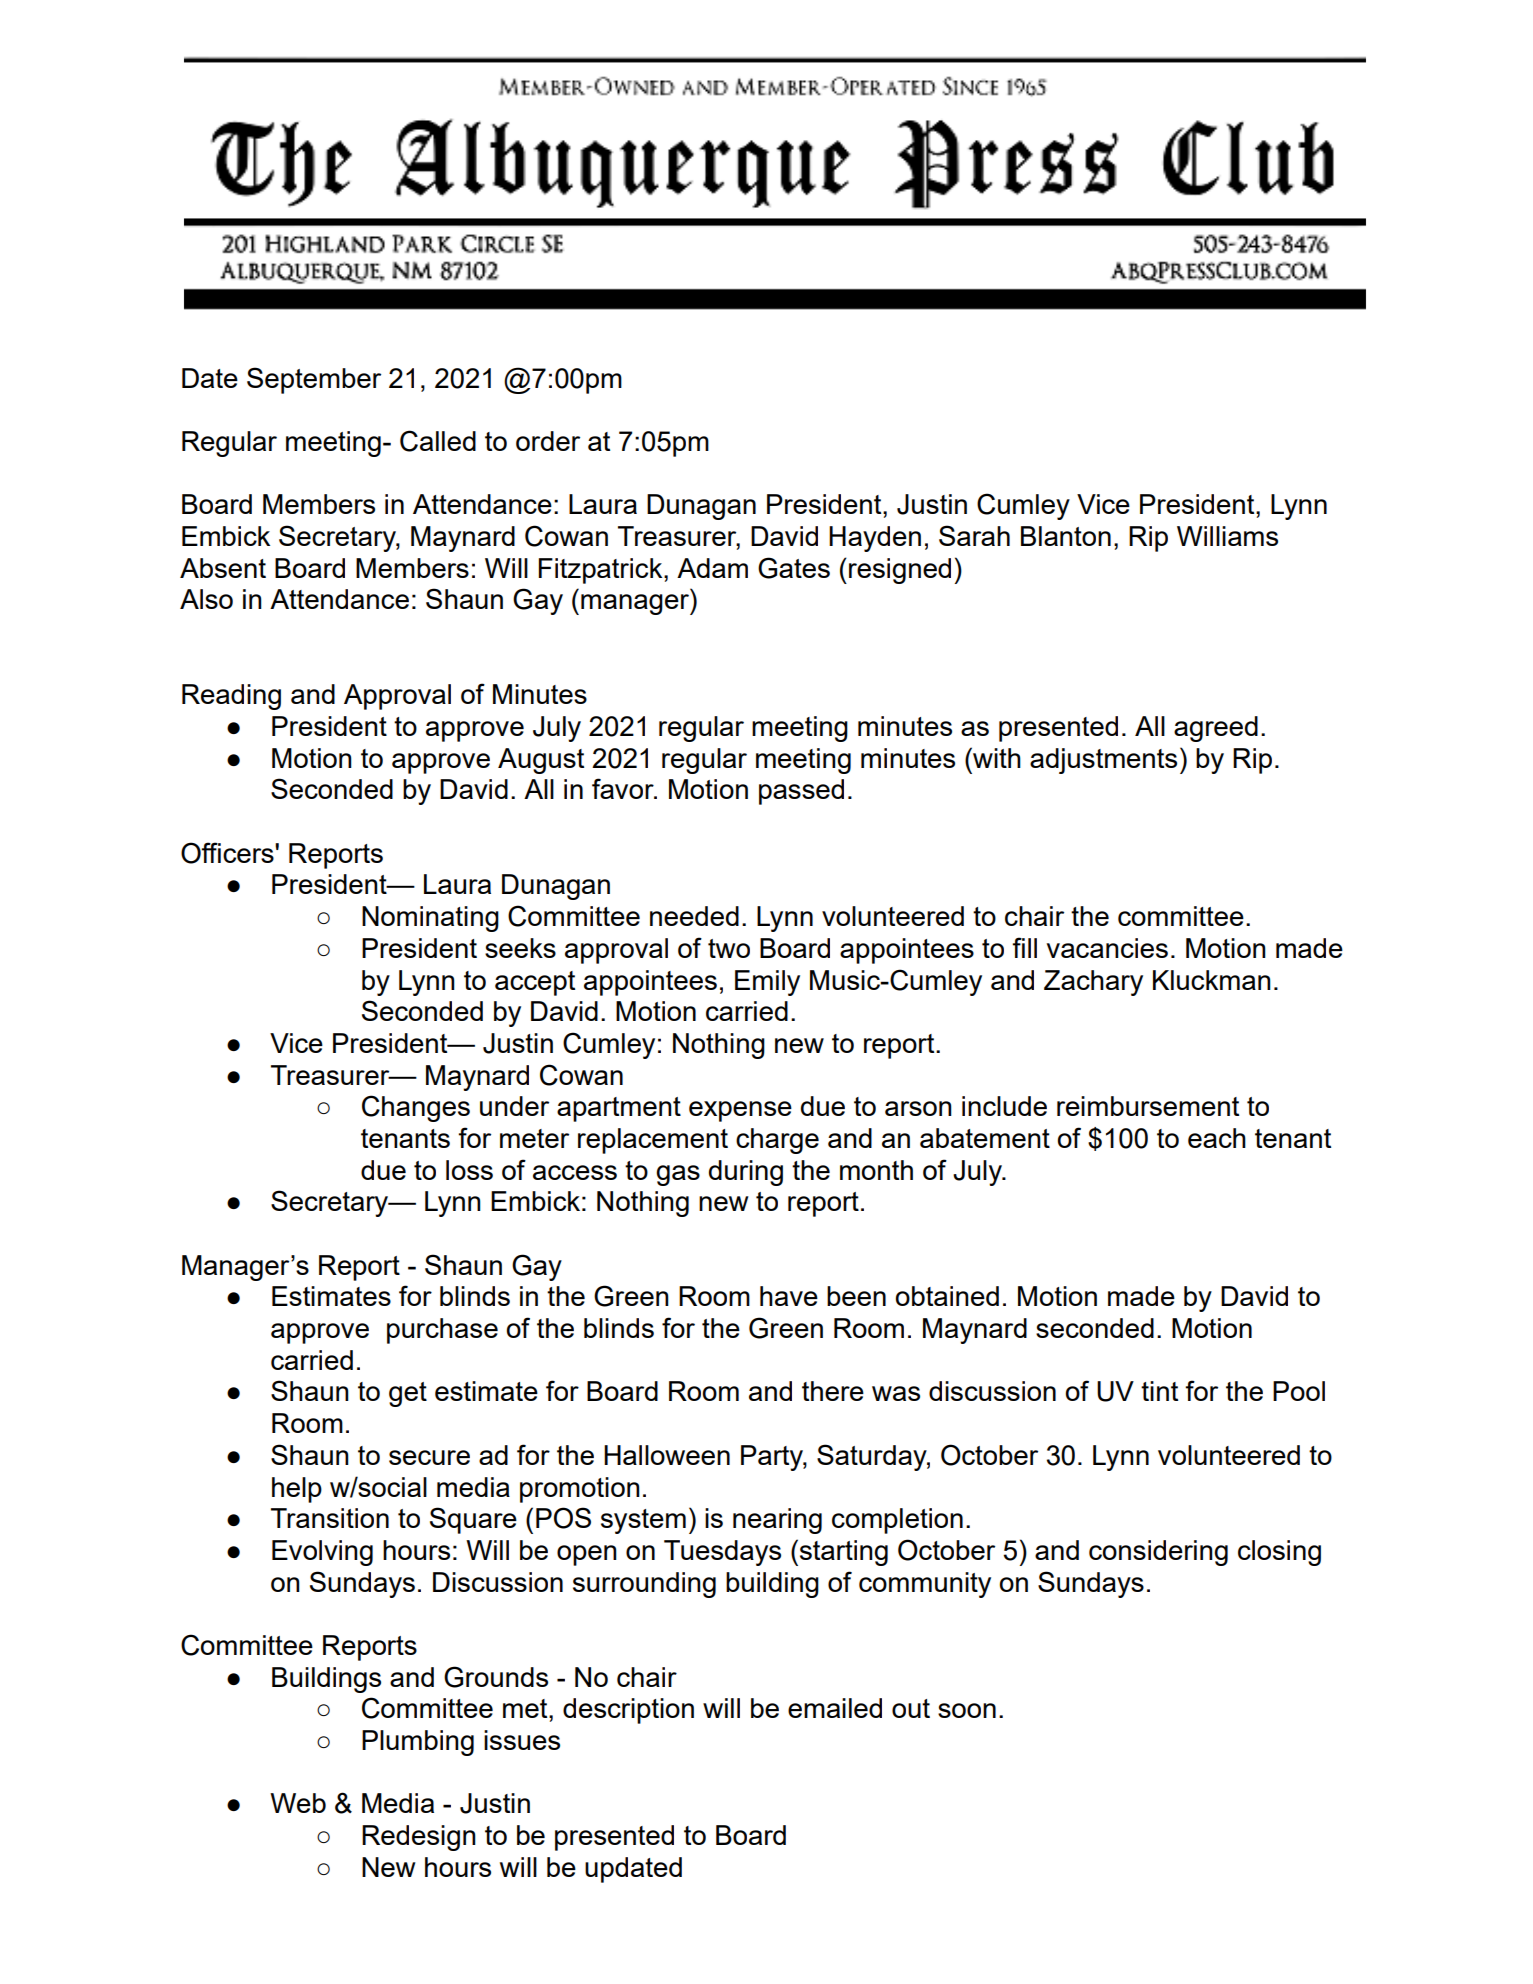 This screenshot has height=1984, width=1533. I want to click on September, so click(314, 380).
